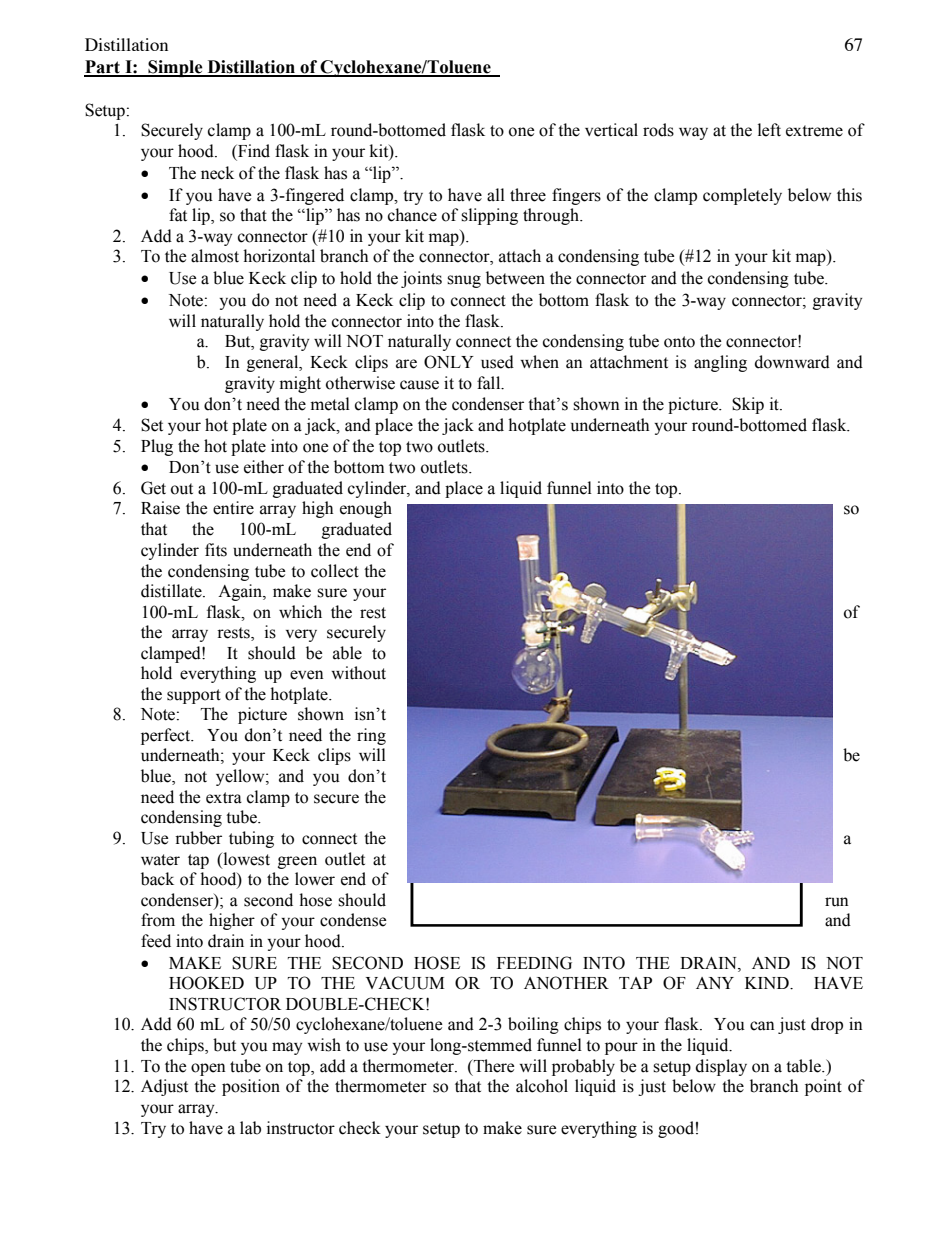  What do you see at coordinates (769, 130) in the image?
I see `left` at bounding box center [769, 130].
